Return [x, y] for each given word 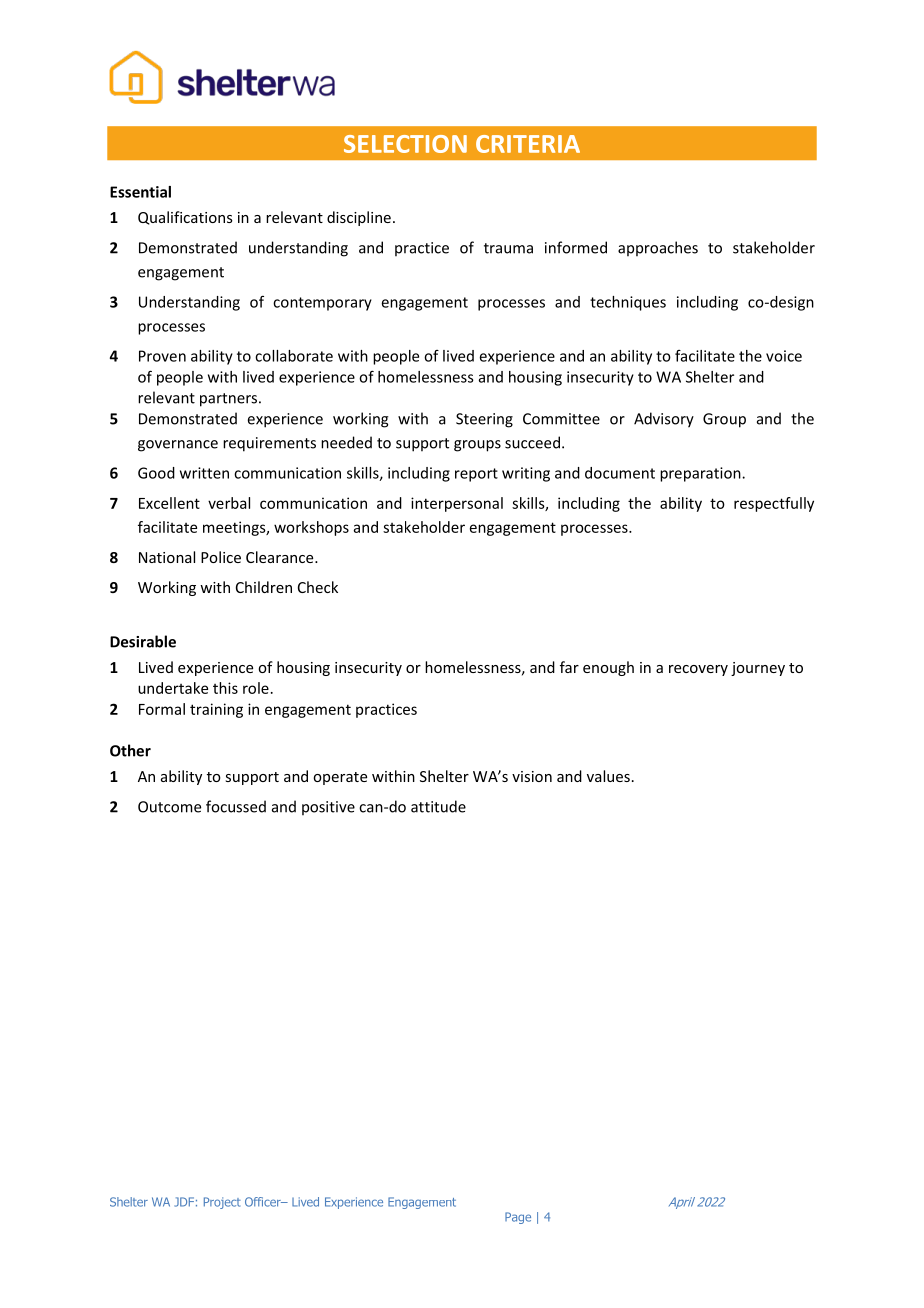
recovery [698, 670]
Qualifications [185, 218]
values [608, 776]
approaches [658, 248]
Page [518, 1218]
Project [222, 1203]
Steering [484, 420]
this [225, 688]
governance [178, 446]
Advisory [664, 420]
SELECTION [405, 144]
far [569, 667]
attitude [438, 806]
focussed [236, 806]
